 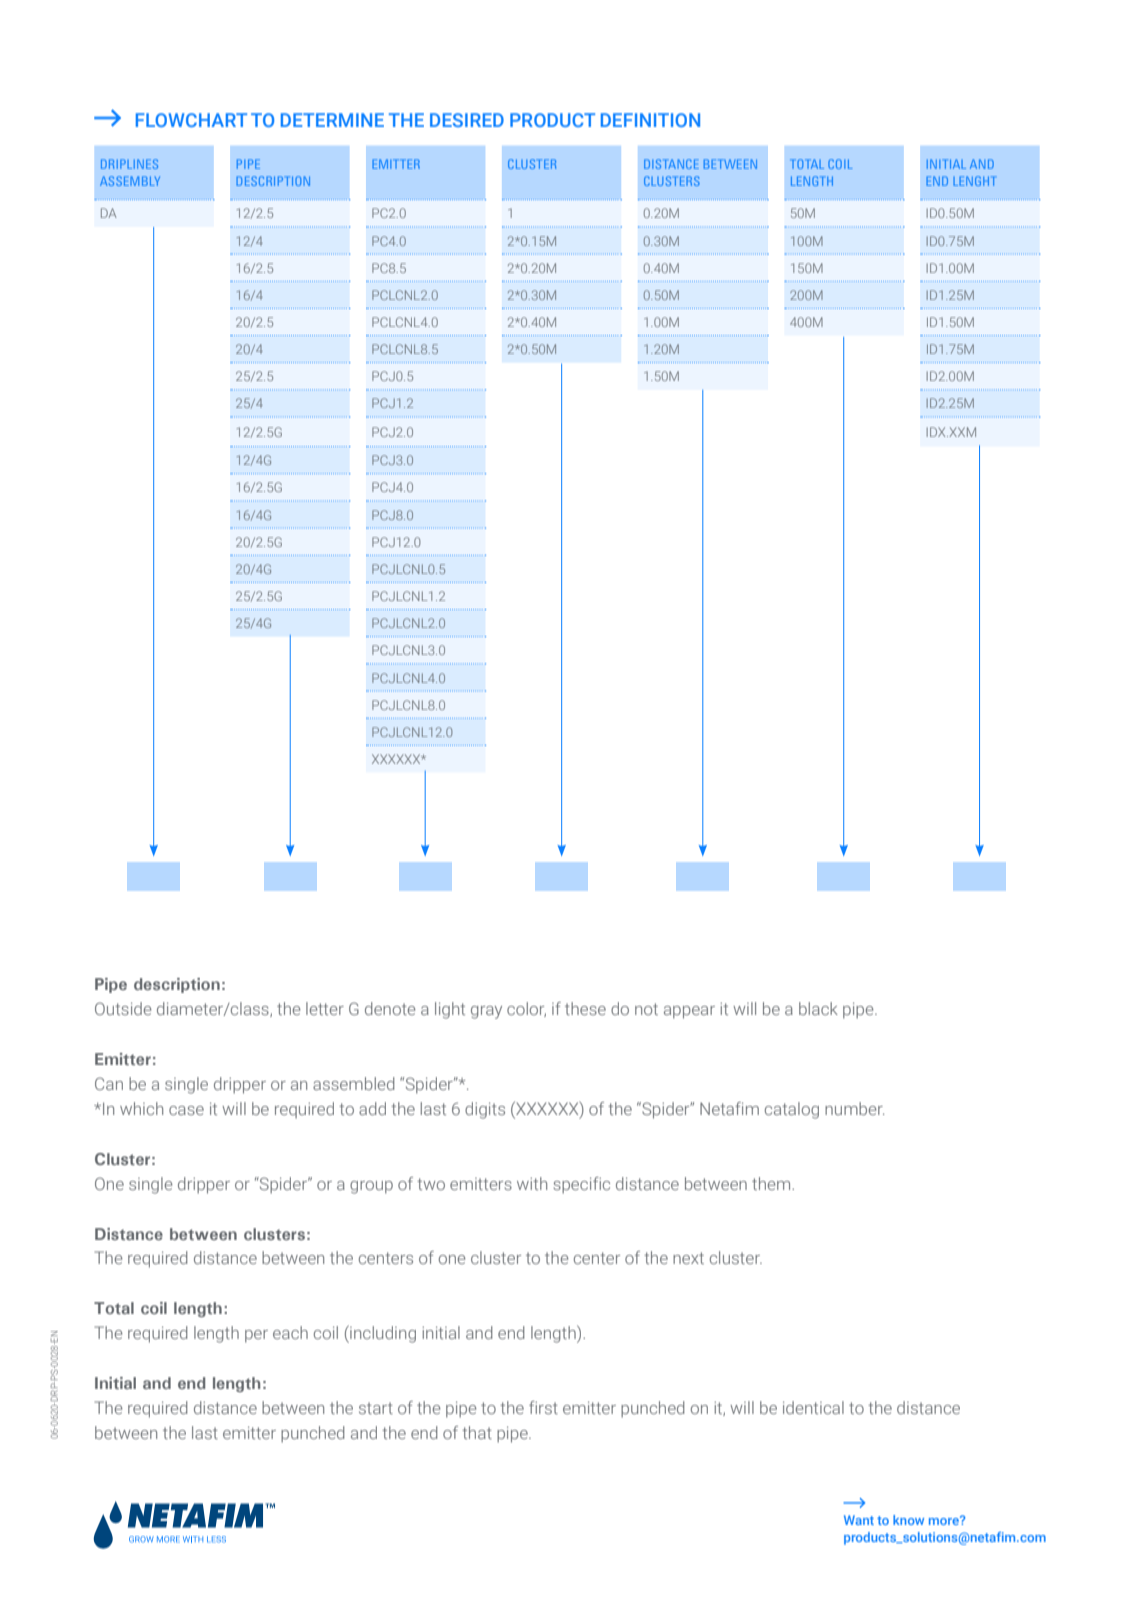 I want to click on these, so click(x=585, y=1008).
